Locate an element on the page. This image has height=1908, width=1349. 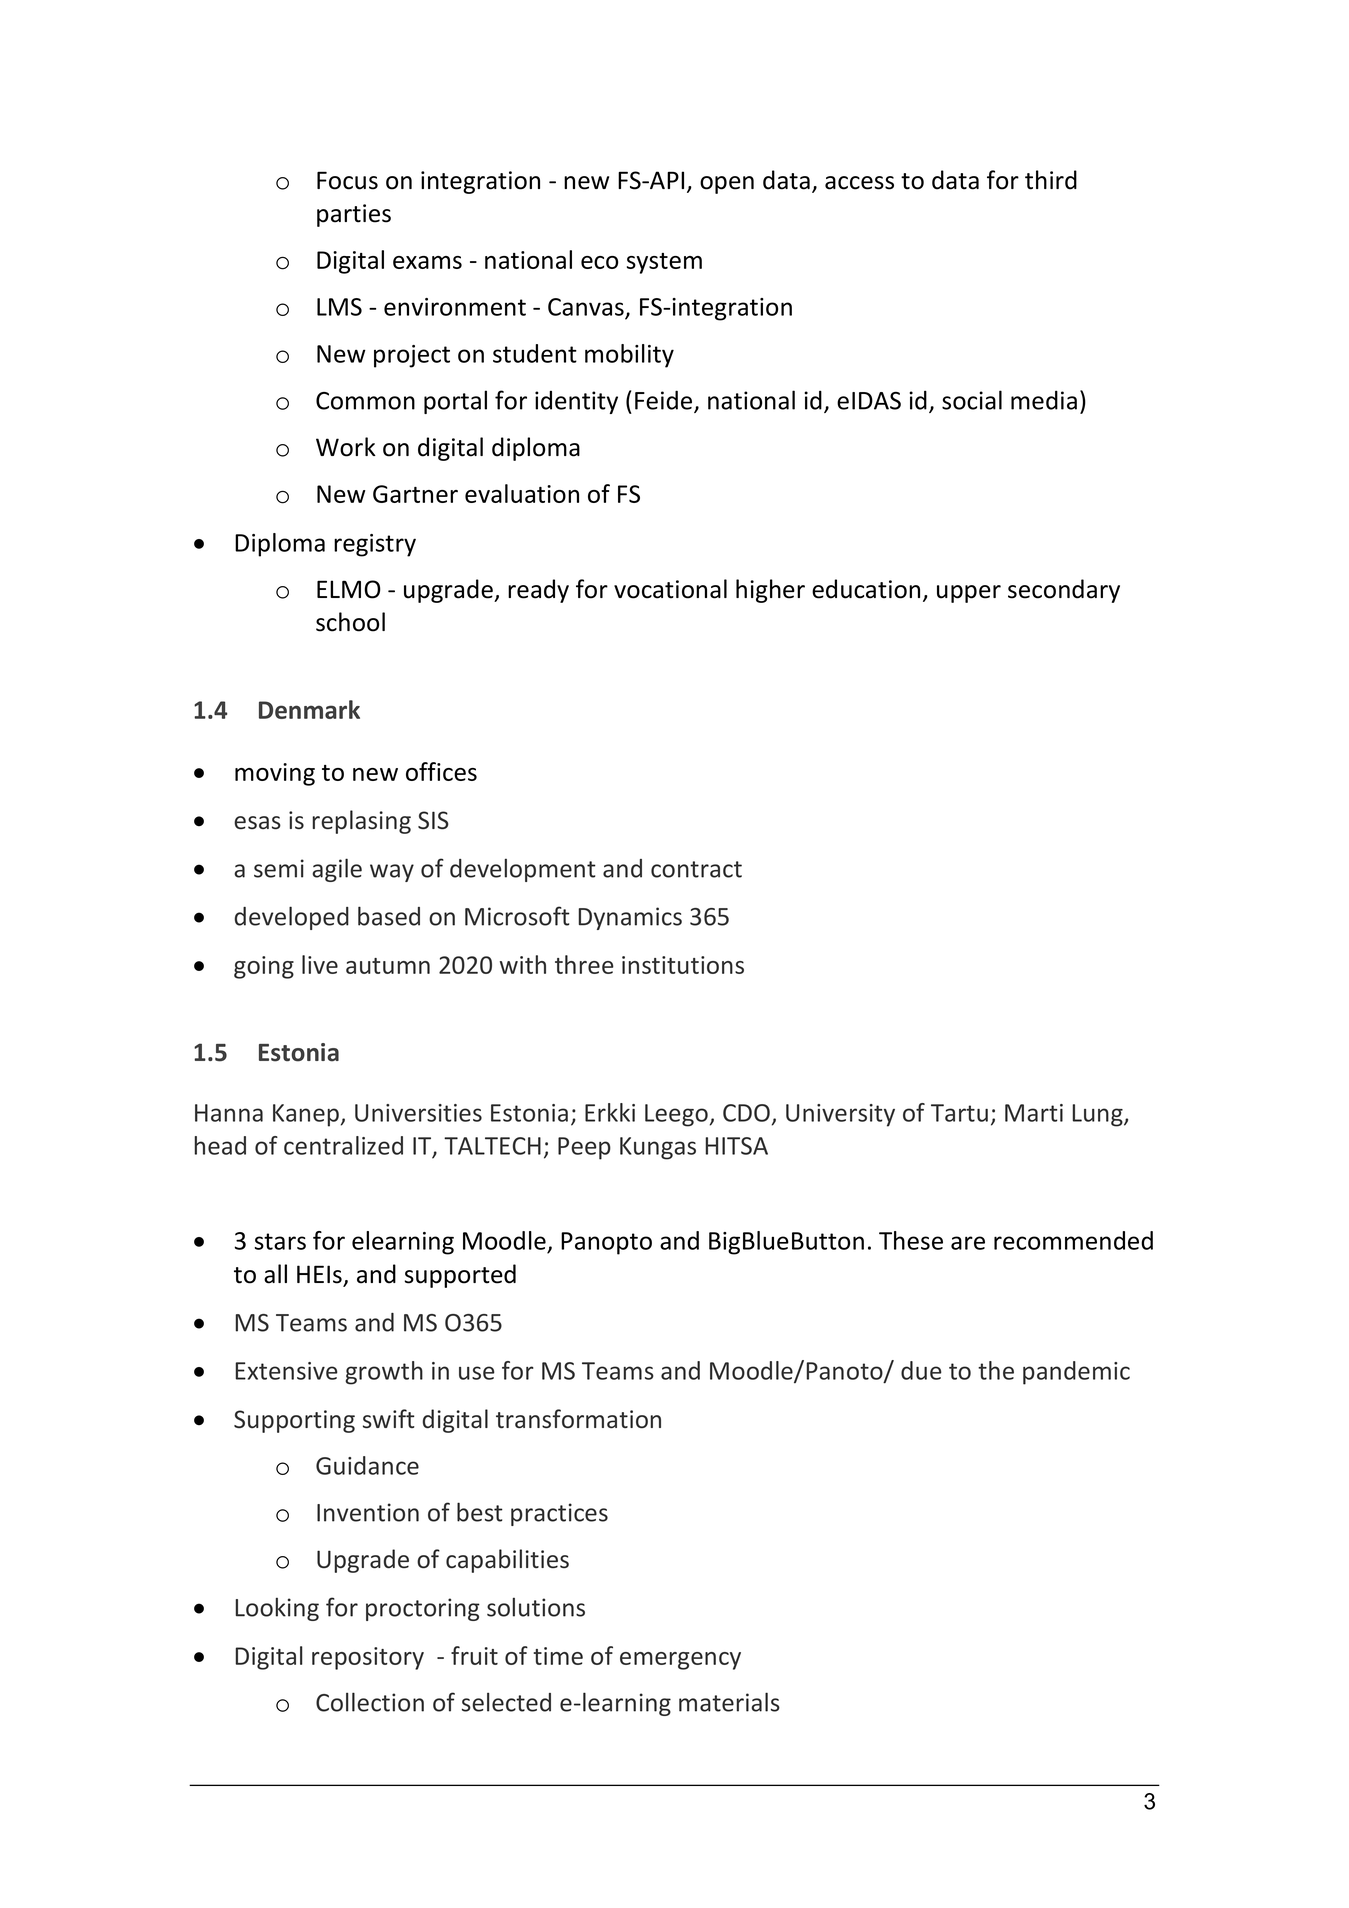
CDO is located at coordinates (746, 1113).
